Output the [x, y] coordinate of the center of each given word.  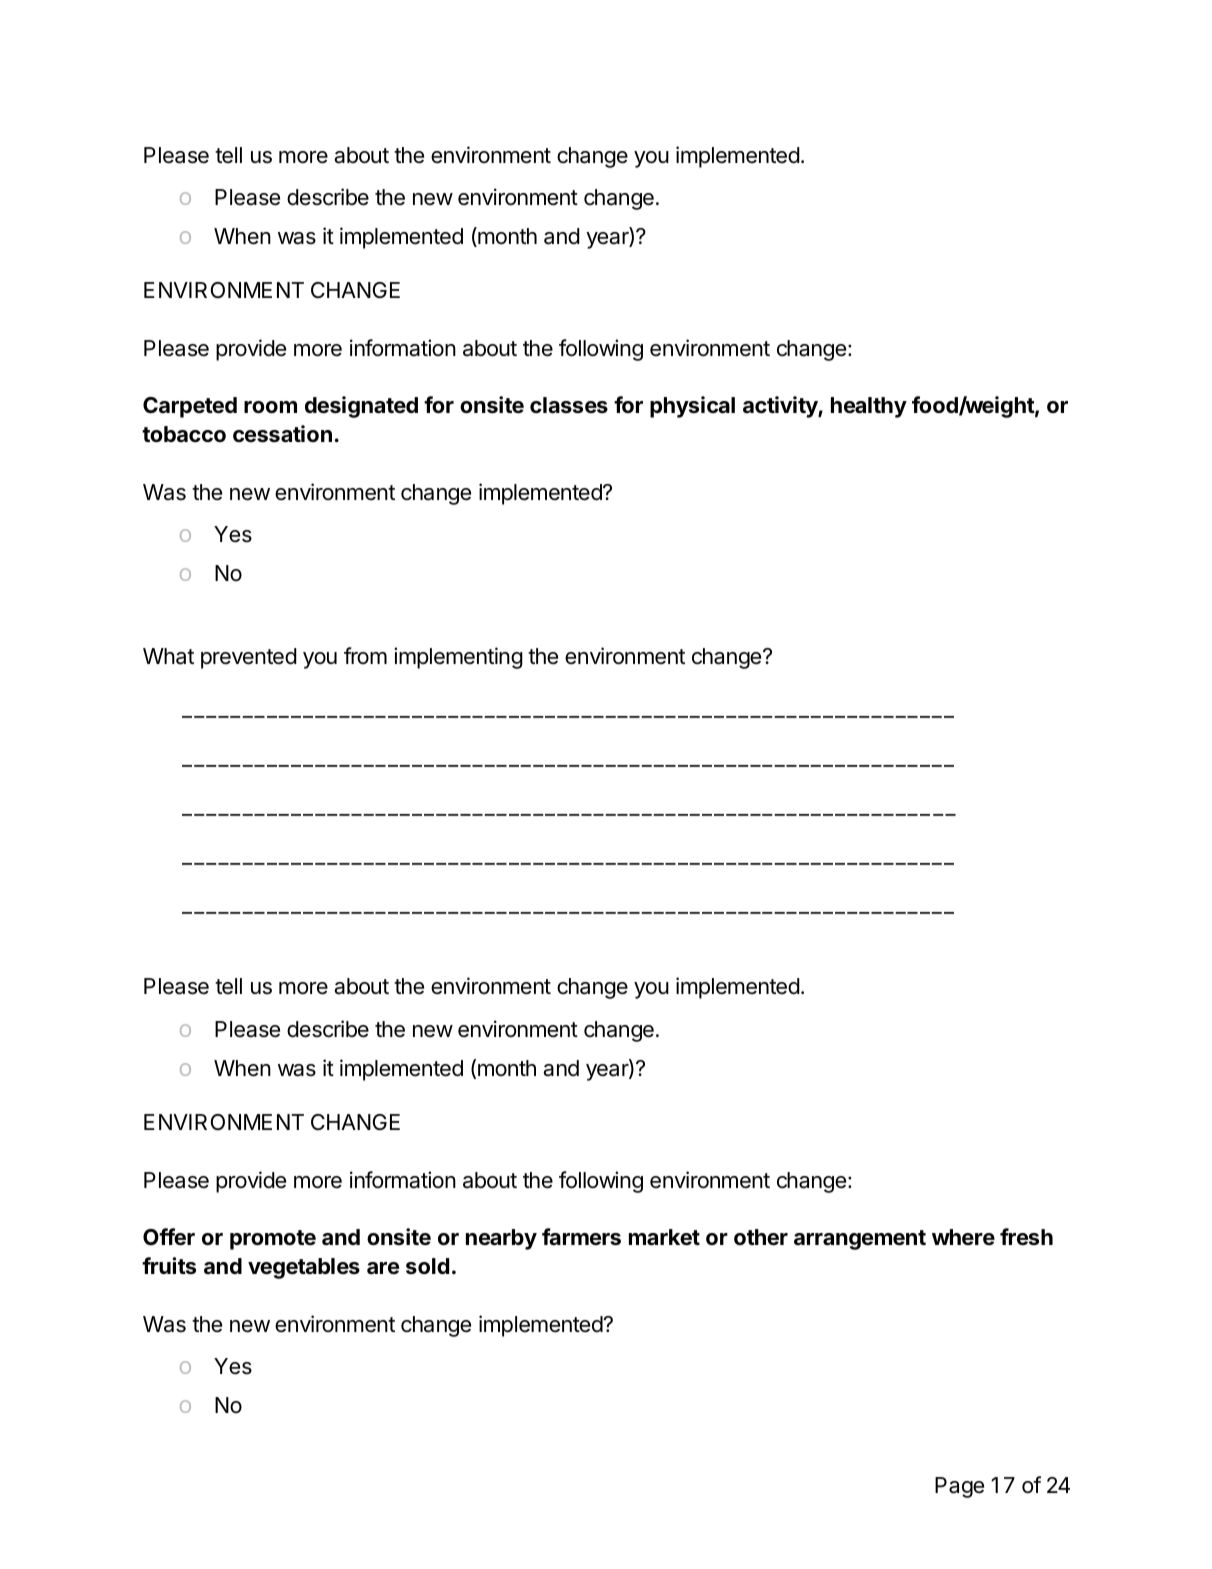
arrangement [860, 1240]
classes [569, 405]
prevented [249, 658]
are [383, 1268]
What [168, 656]
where [963, 1237]
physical [692, 407]
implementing [458, 658]
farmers [581, 1237]
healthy [869, 407]
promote [273, 1240]
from [365, 655]
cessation [282, 434]
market [664, 1237]
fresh [1026, 1236]
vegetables [304, 1268]
